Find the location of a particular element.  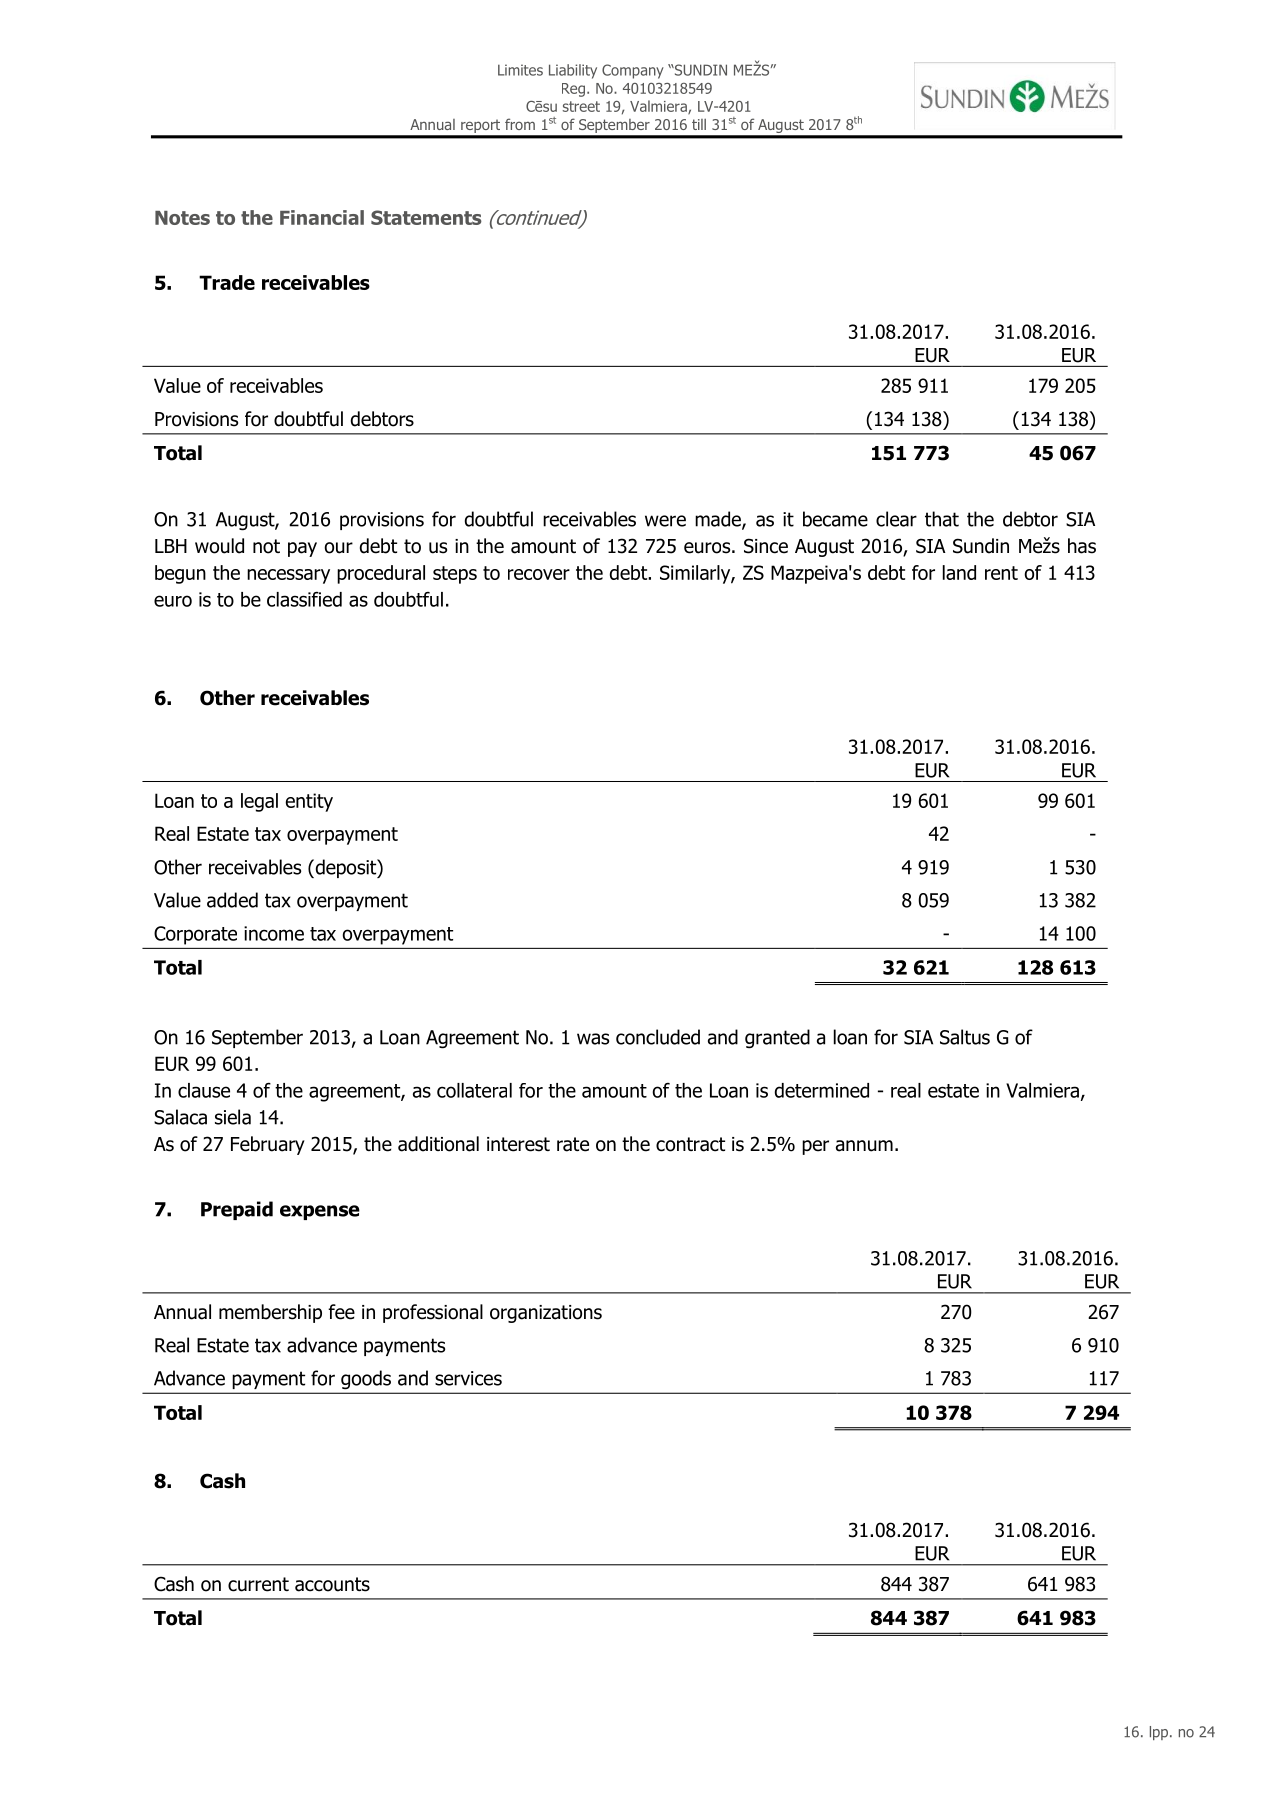

street is located at coordinates (581, 106).
